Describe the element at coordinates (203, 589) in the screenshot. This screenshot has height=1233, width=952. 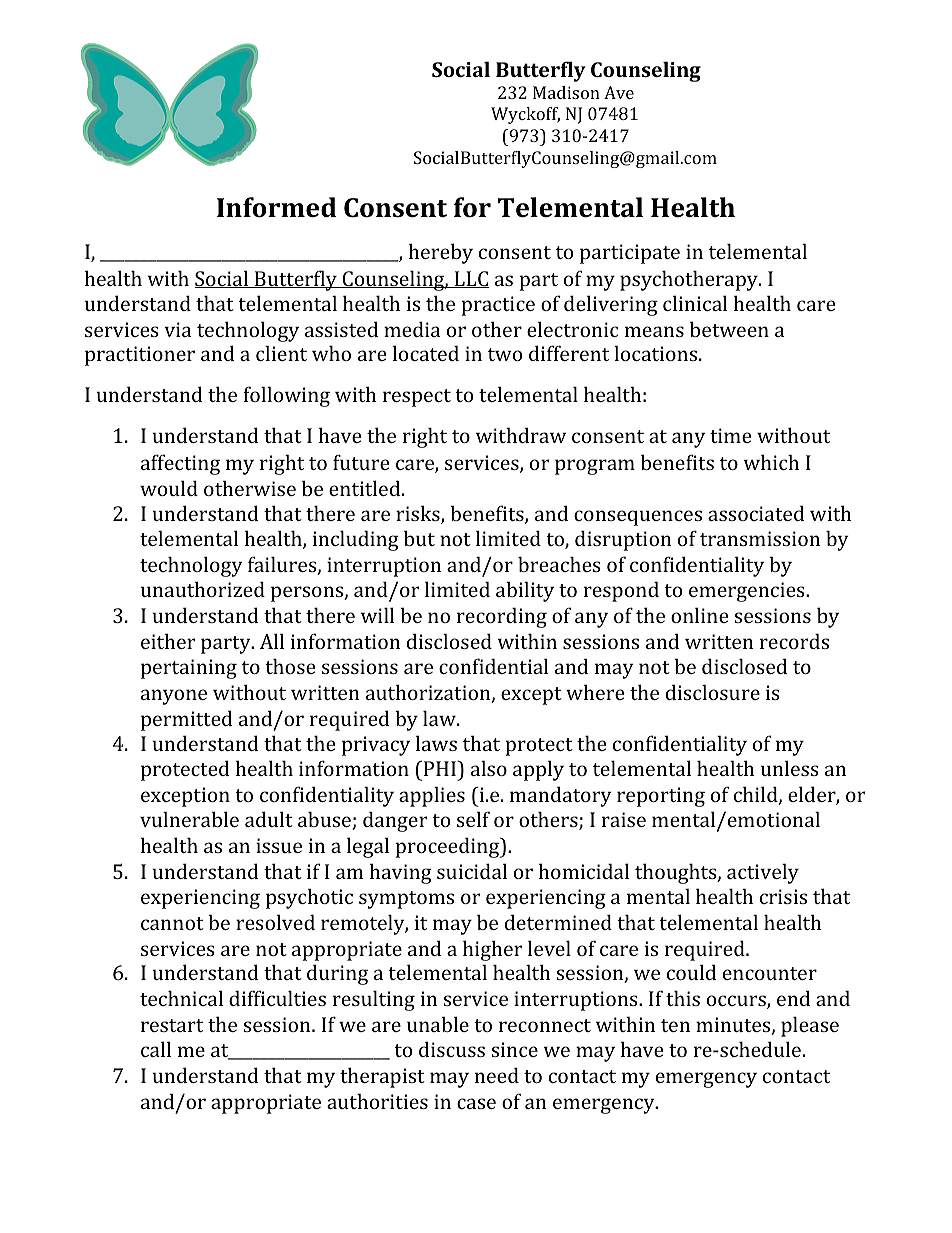
I see `unauthorized` at that location.
